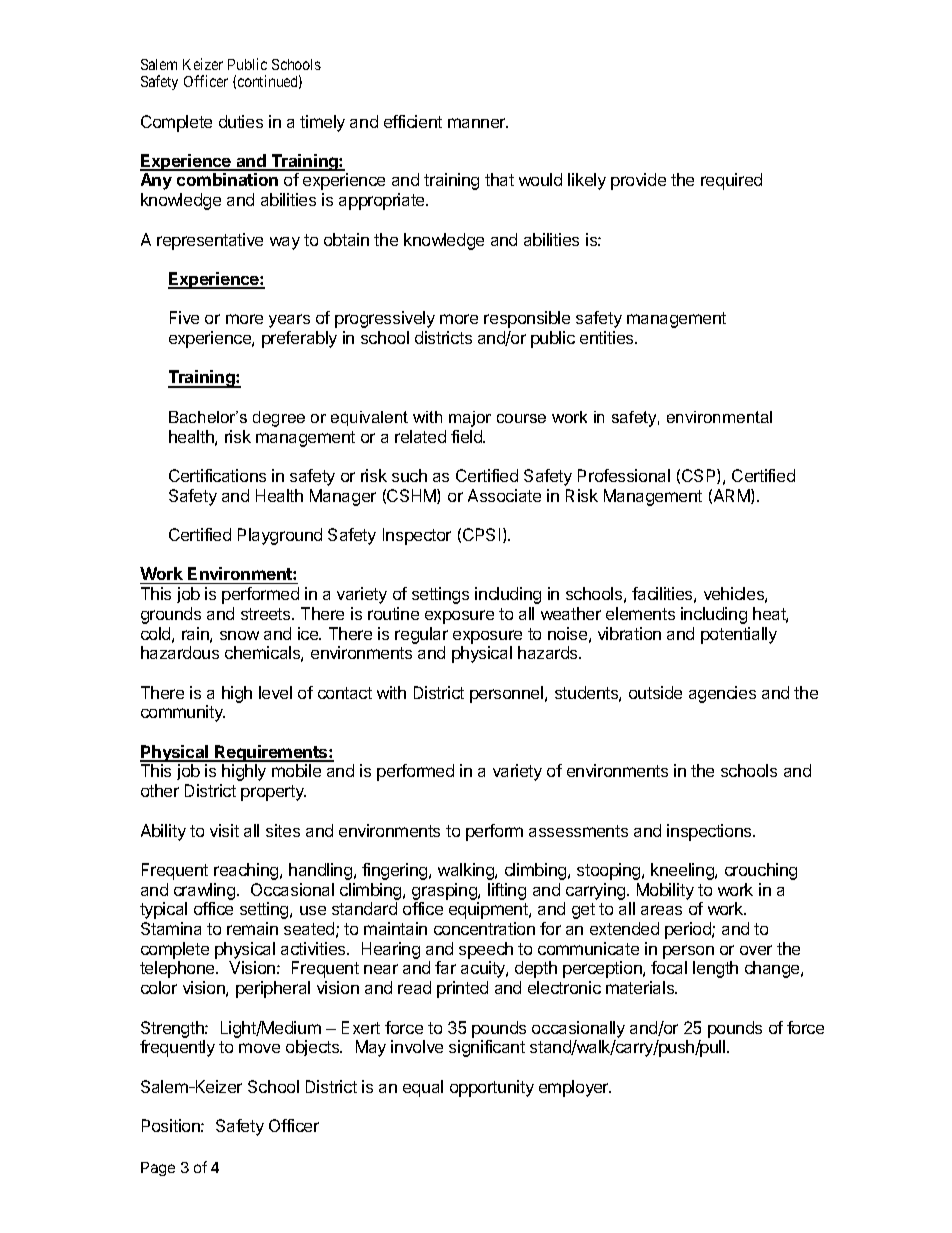 The width and height of the screenshot is (952, 1233). Describe the element at coordinates (279, 419) in the screenshot. I see `degree` at that location.
